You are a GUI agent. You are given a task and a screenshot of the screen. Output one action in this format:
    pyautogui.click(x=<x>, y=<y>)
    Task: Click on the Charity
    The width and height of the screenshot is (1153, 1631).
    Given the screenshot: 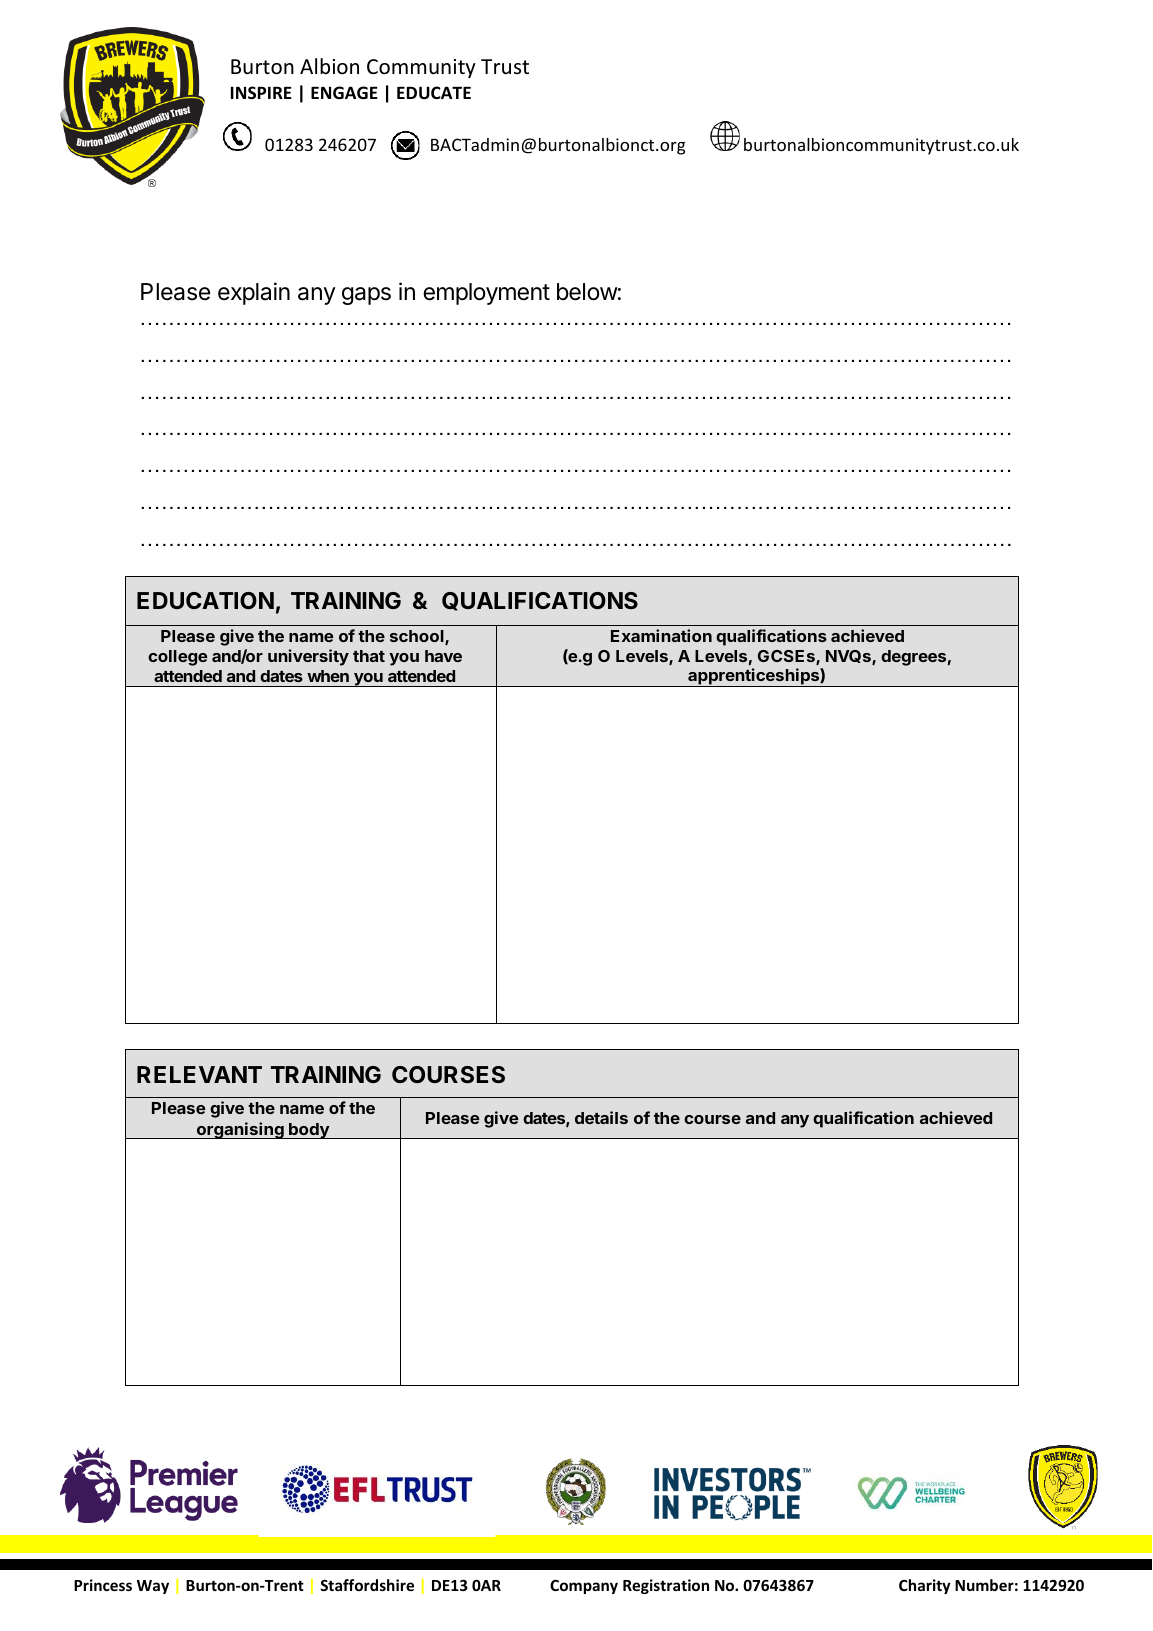 What is the action you would take?
    pyautogui.click(x=925, y=1586)
